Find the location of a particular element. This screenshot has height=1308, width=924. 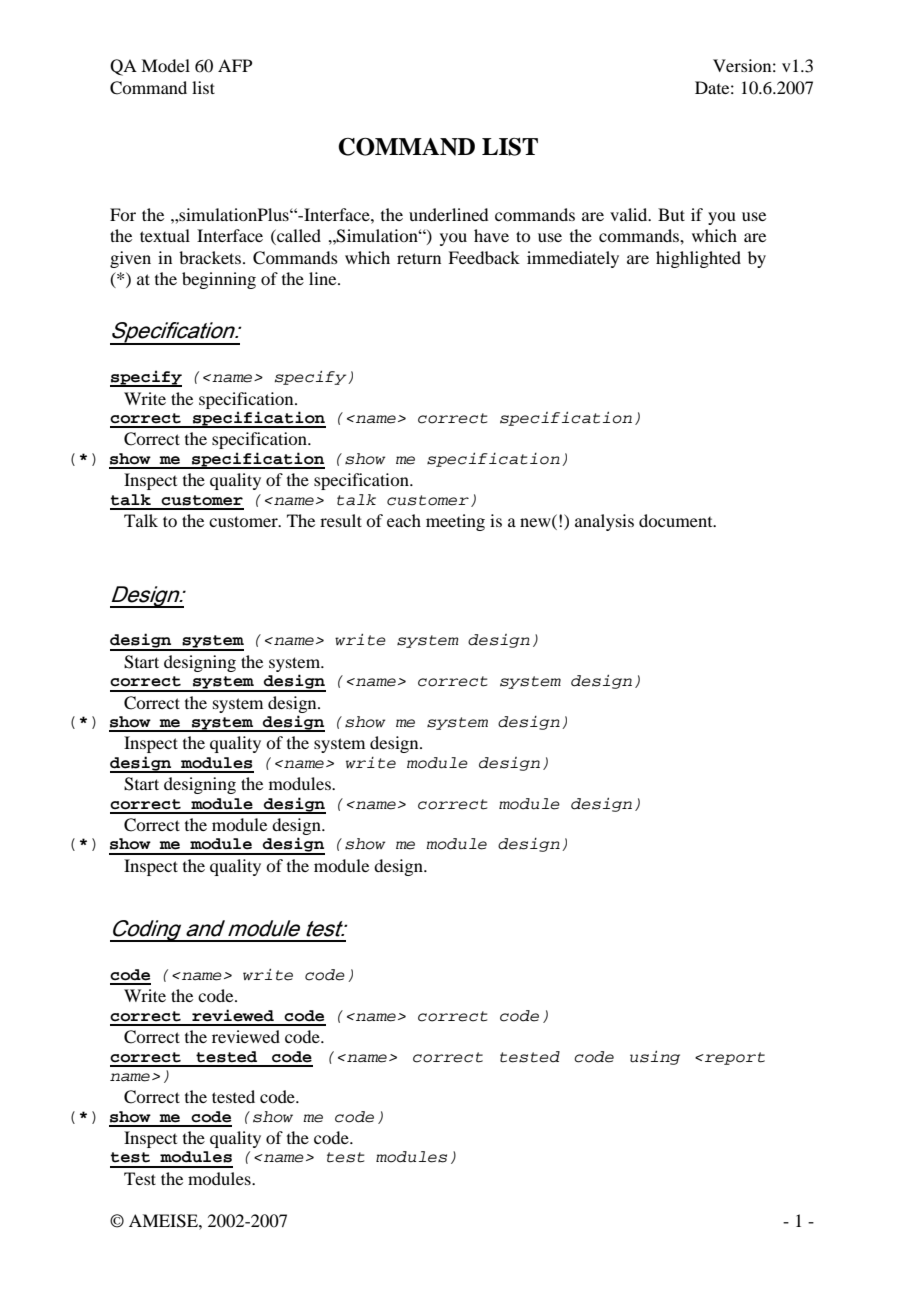

document is located at coordinates (677, 520).
